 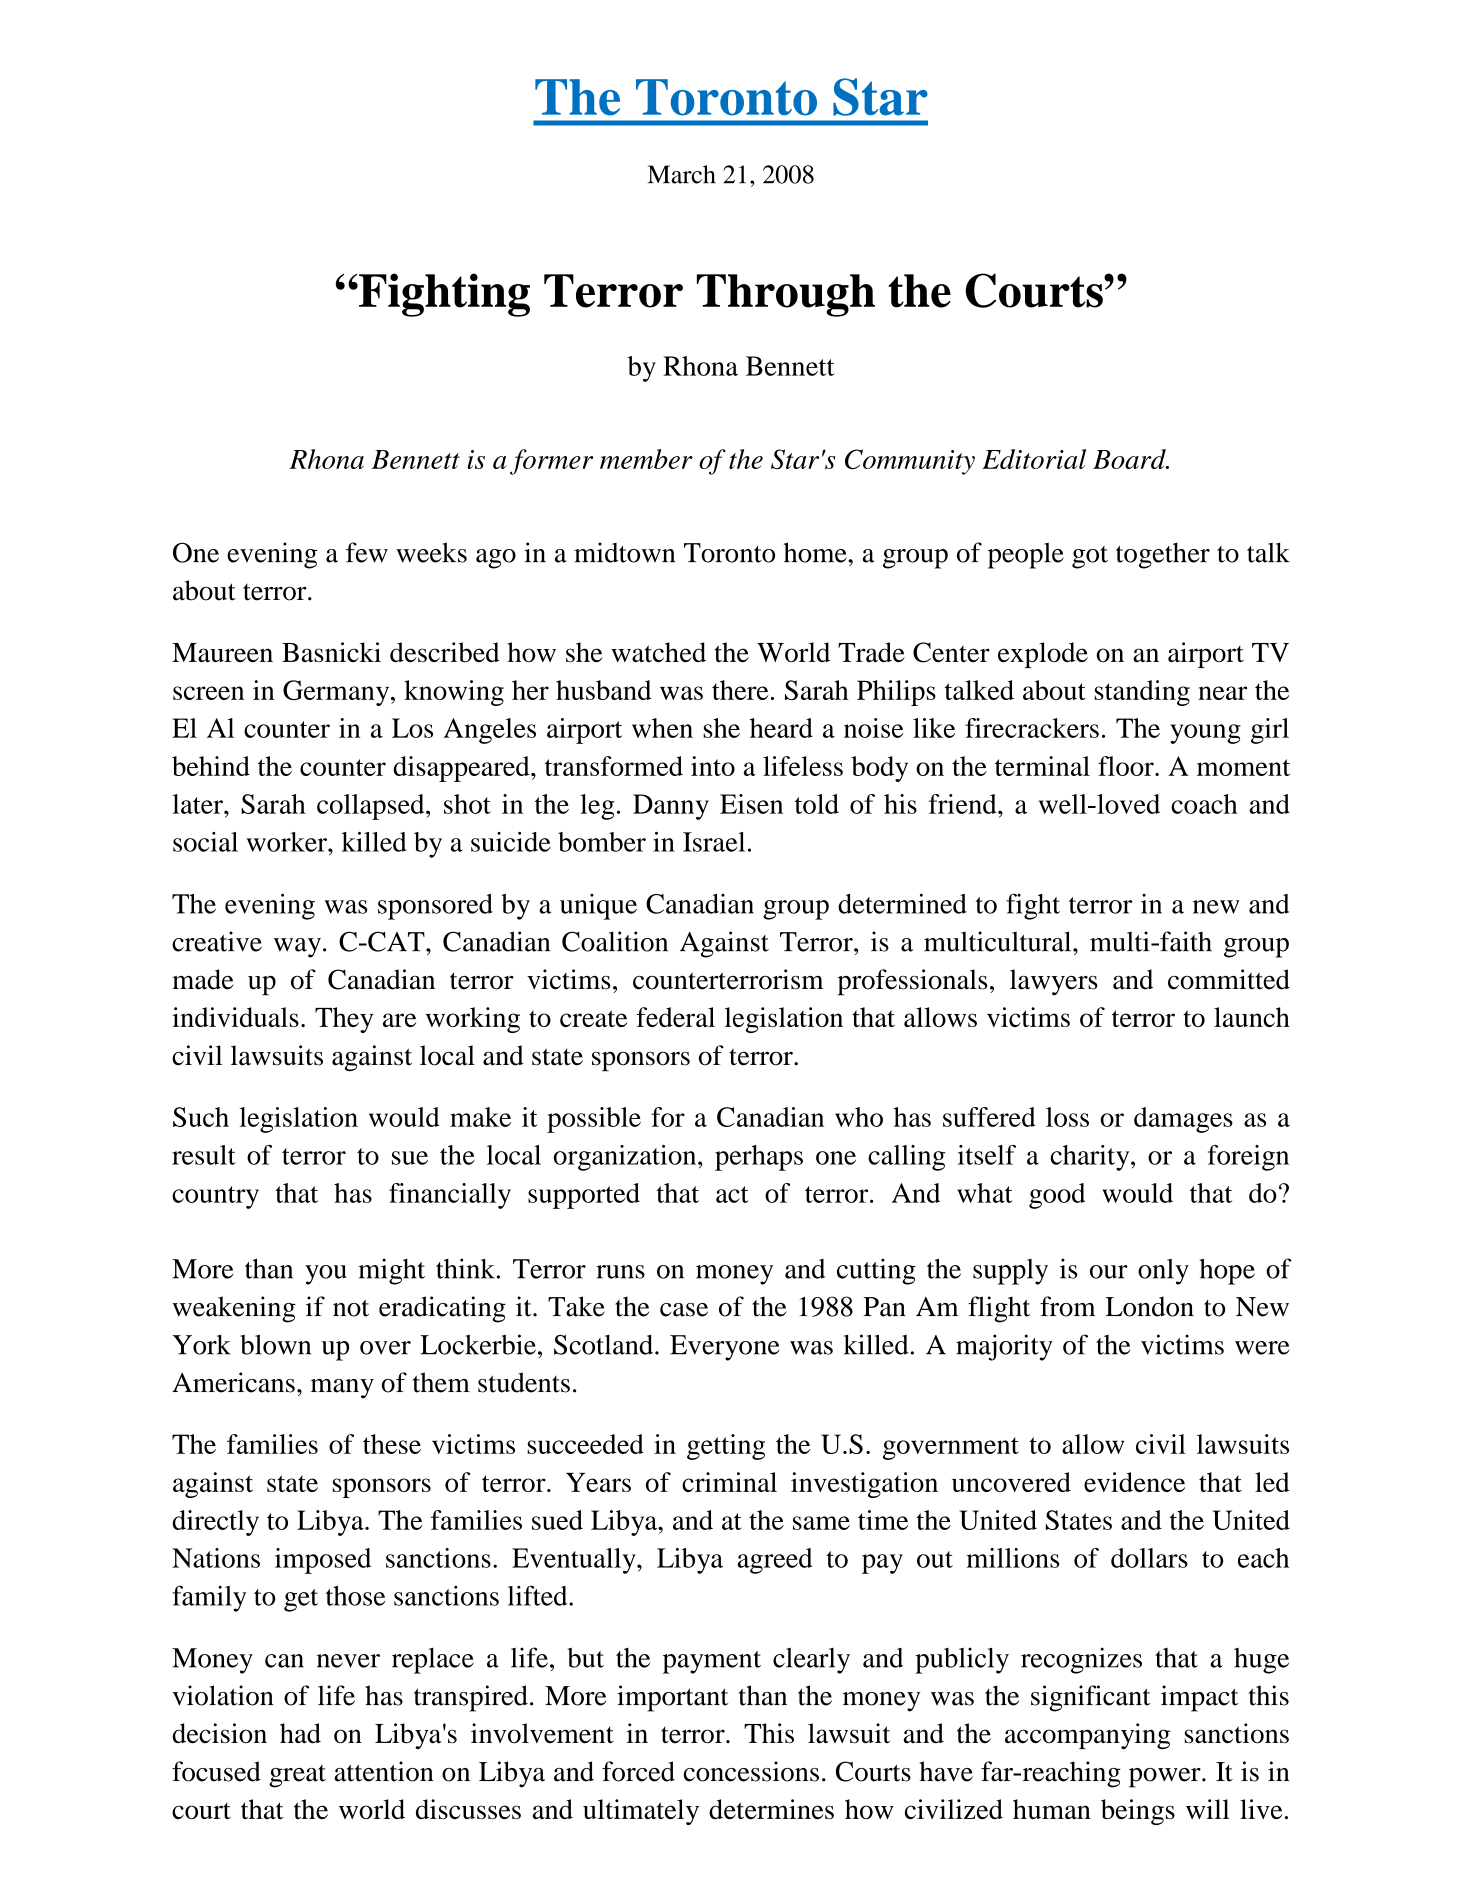 What do you see at coordinates (1166, 1778) in the screenshot?
I see `power` at bounding box center [1166, 1778].
